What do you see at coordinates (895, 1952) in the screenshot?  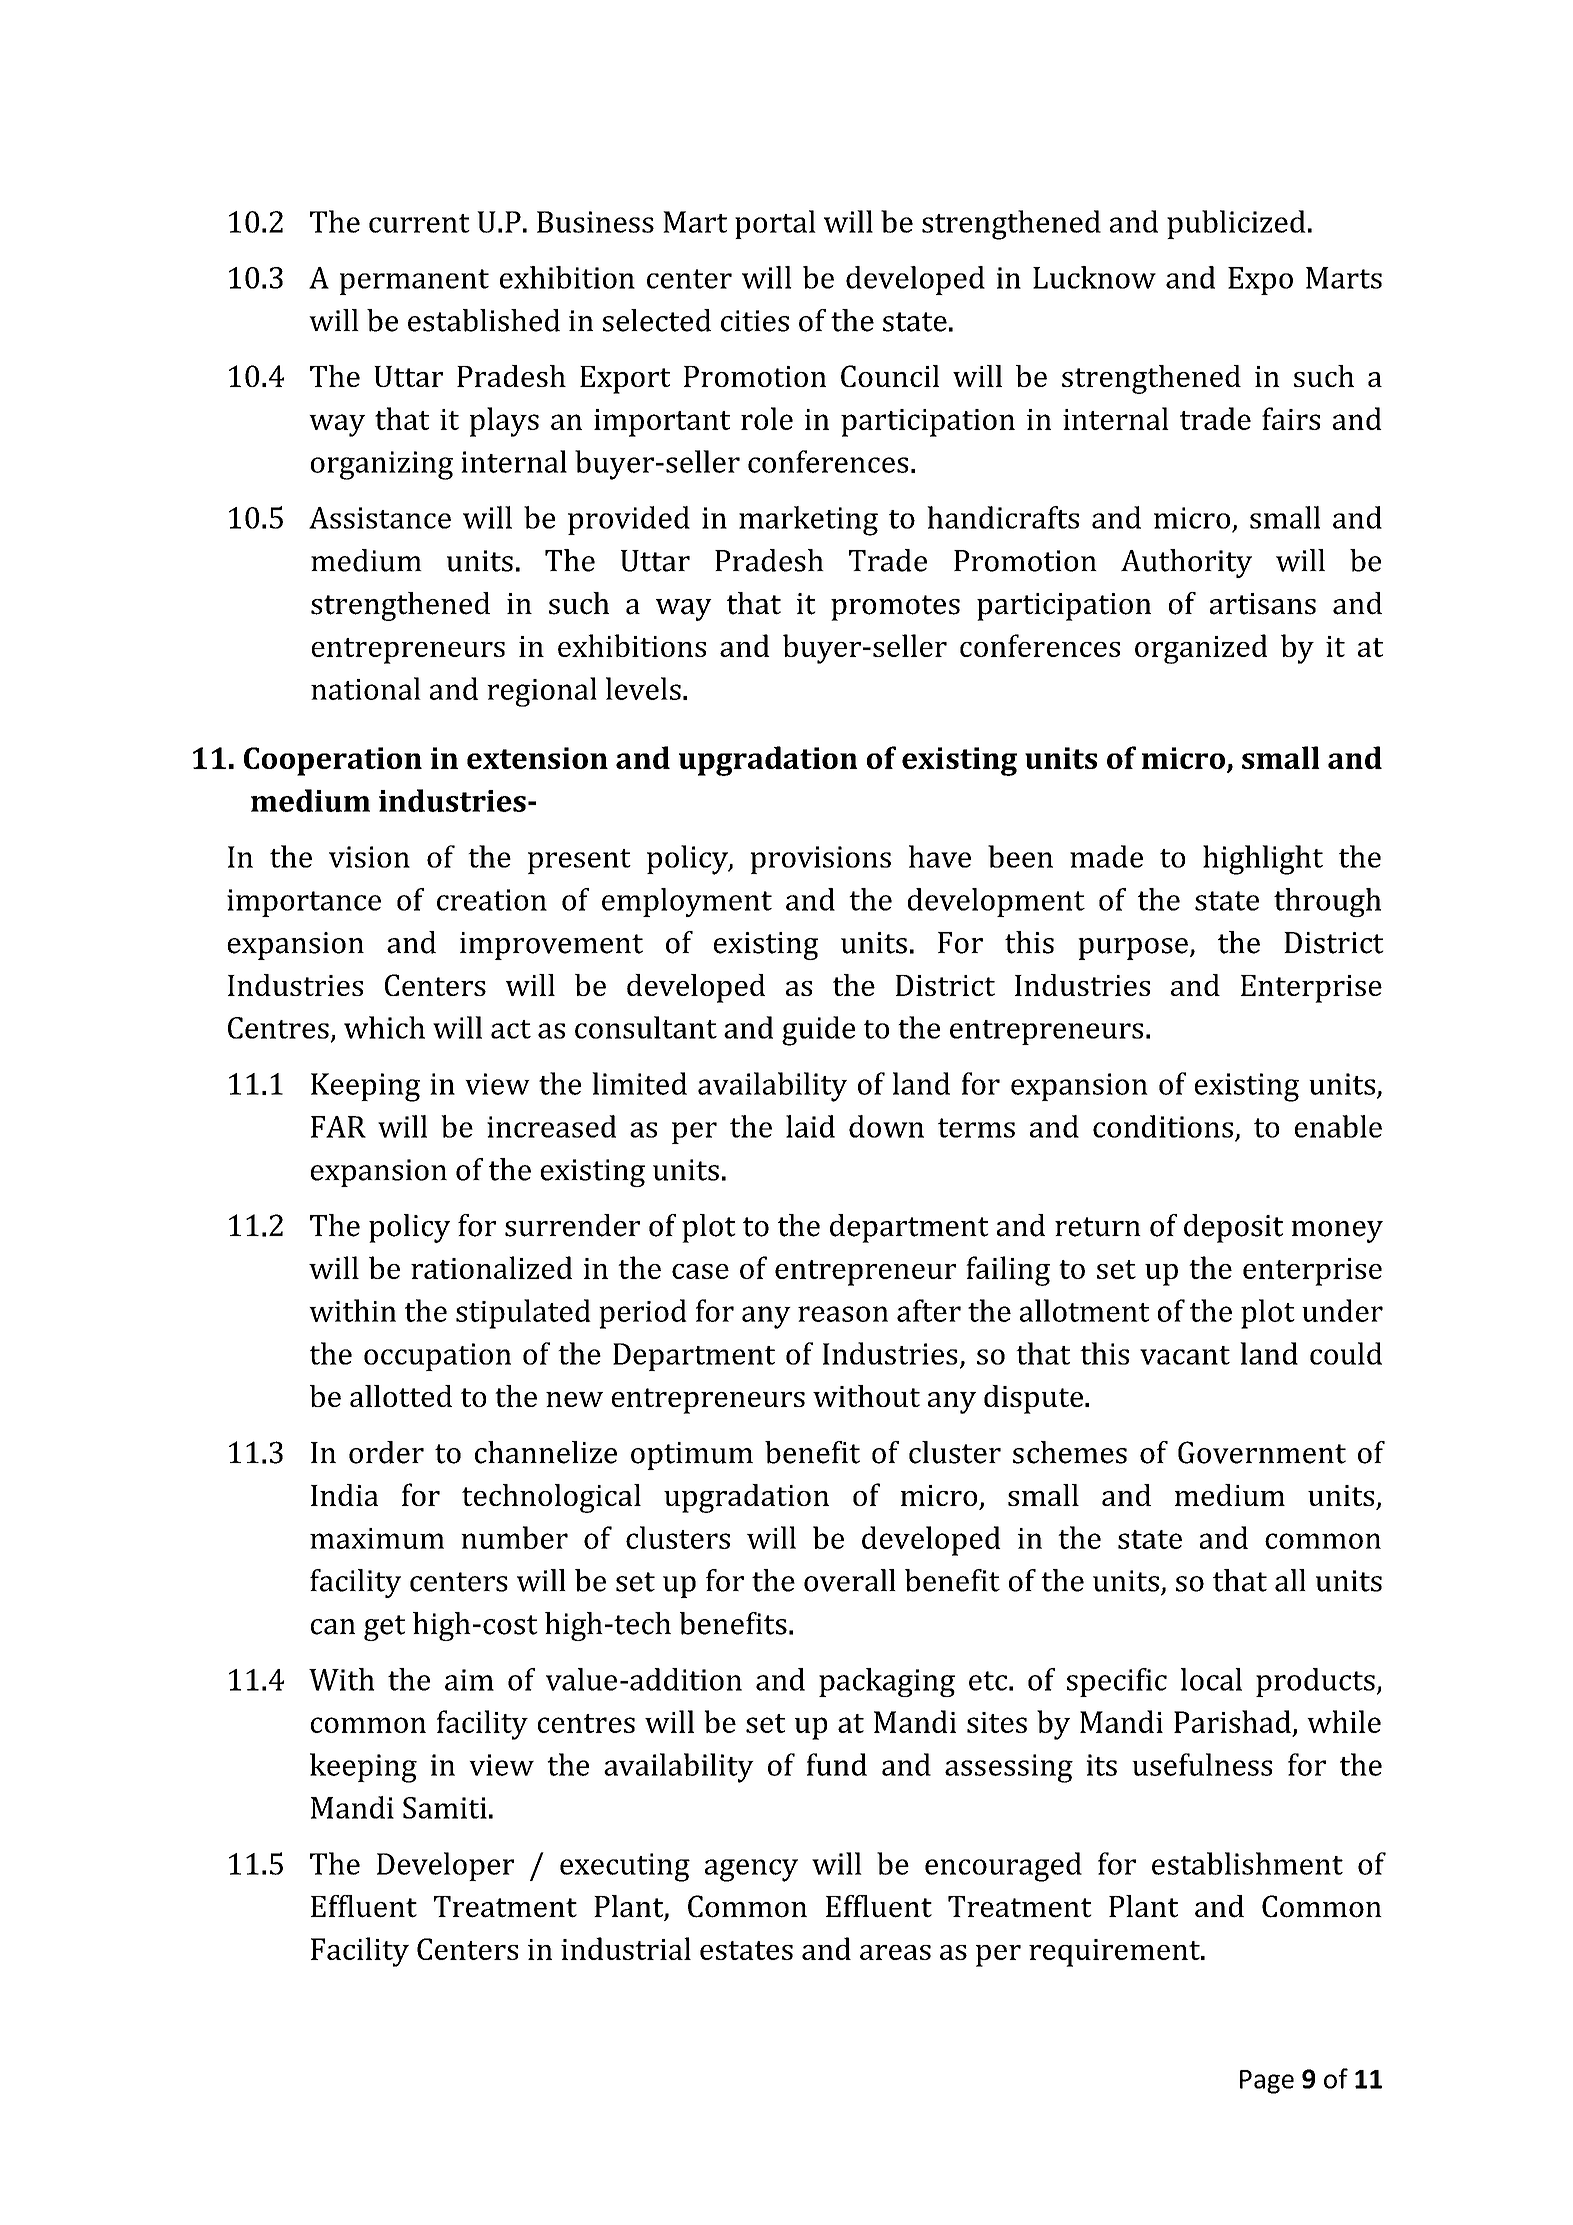 I see `areas` at bounding box center [895, 1952].
